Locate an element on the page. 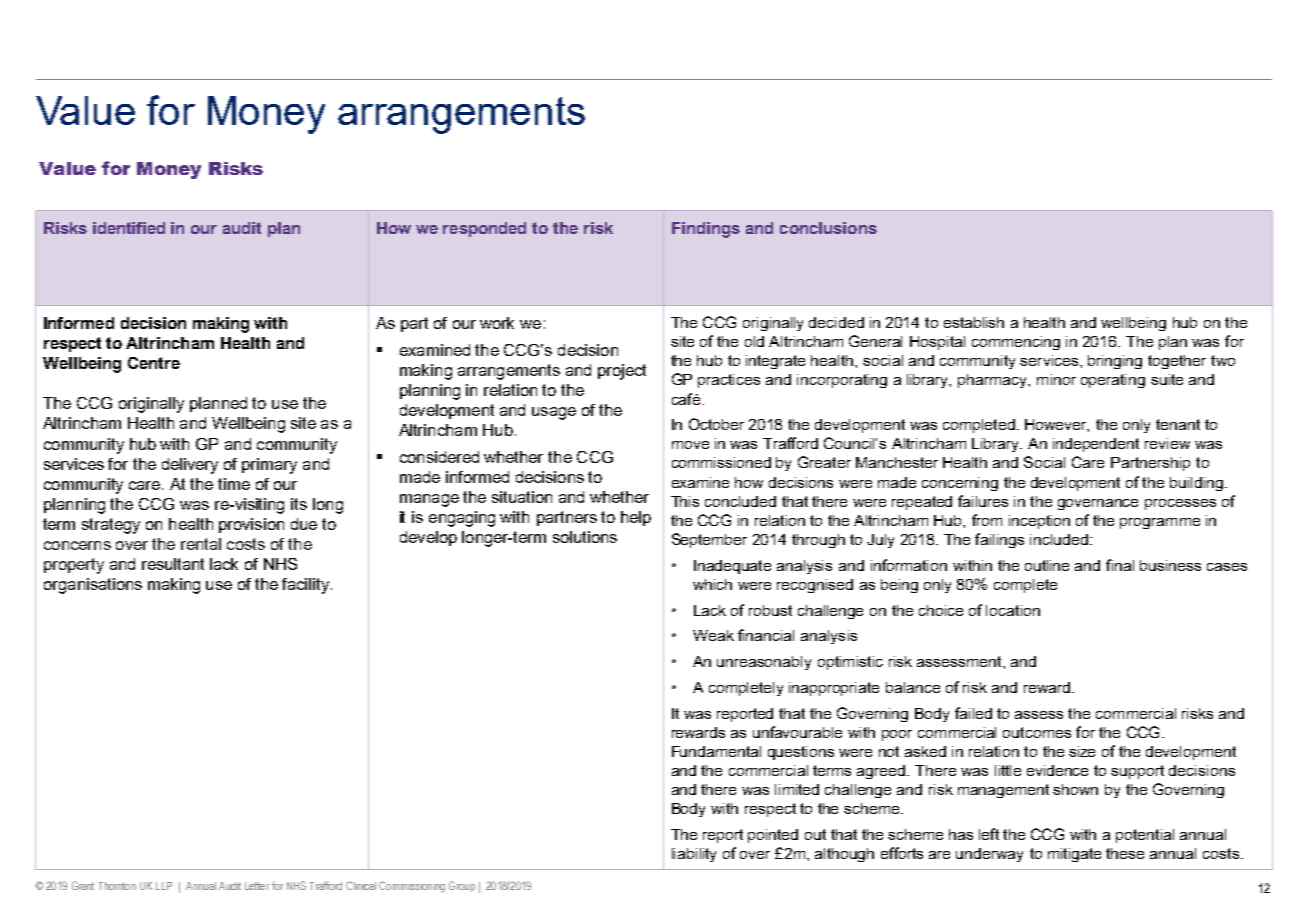  delivery is located at coordinates (190, 466).
